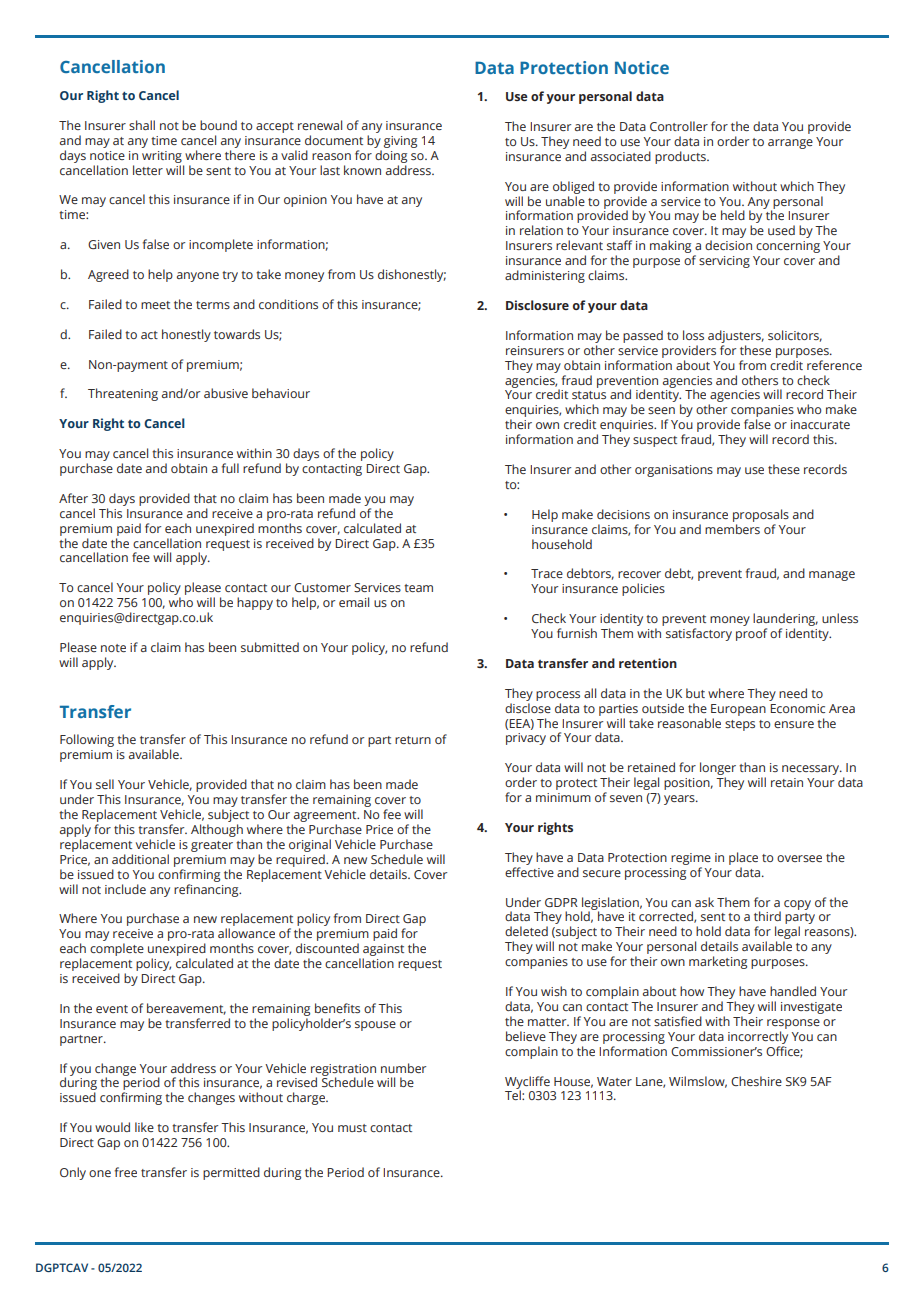 This document has height=1308, width=924. Describe the element at coordinates (751, 634) in the document. I see `proof` at that location.
